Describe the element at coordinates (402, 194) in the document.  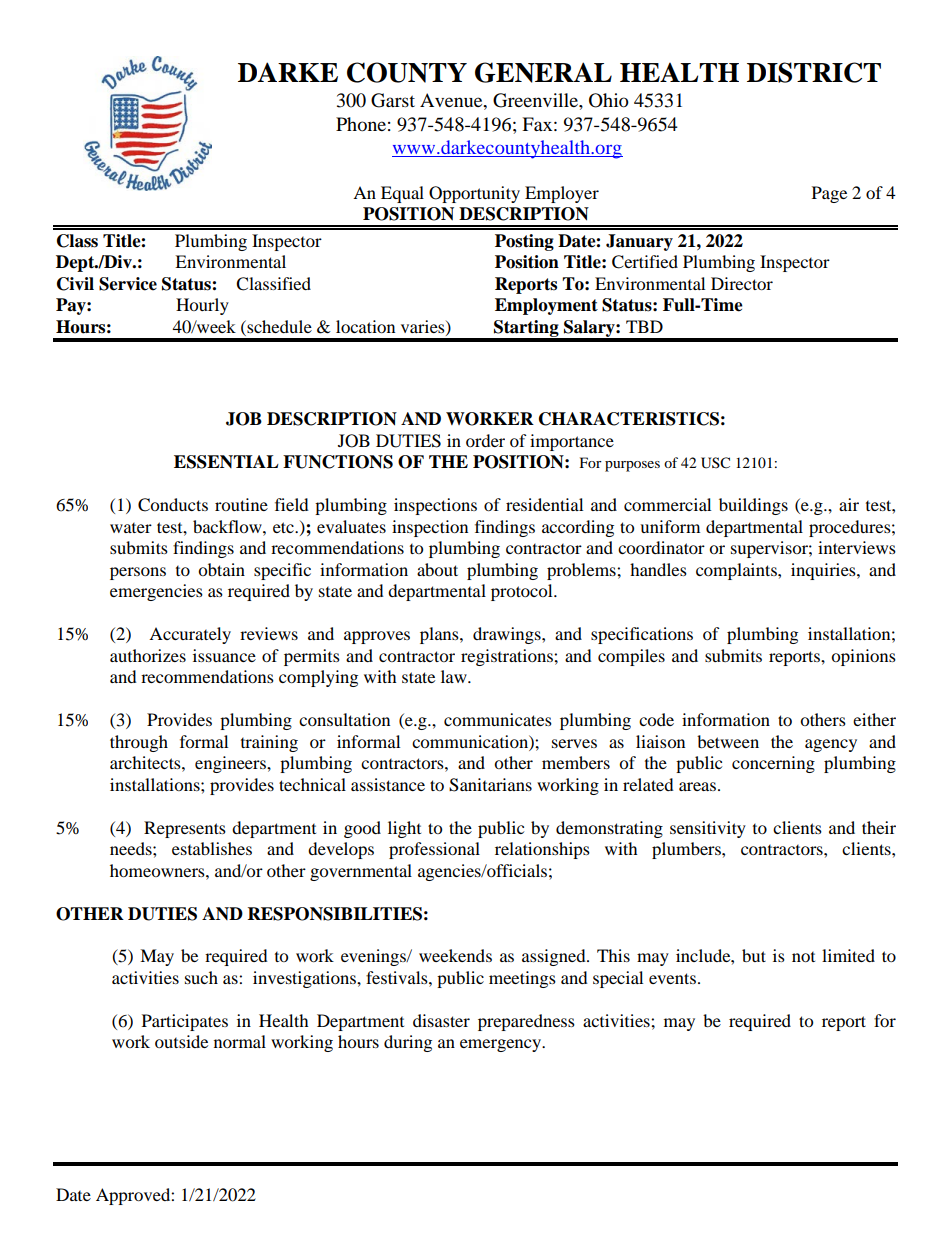
I see `Equal` at that location.
